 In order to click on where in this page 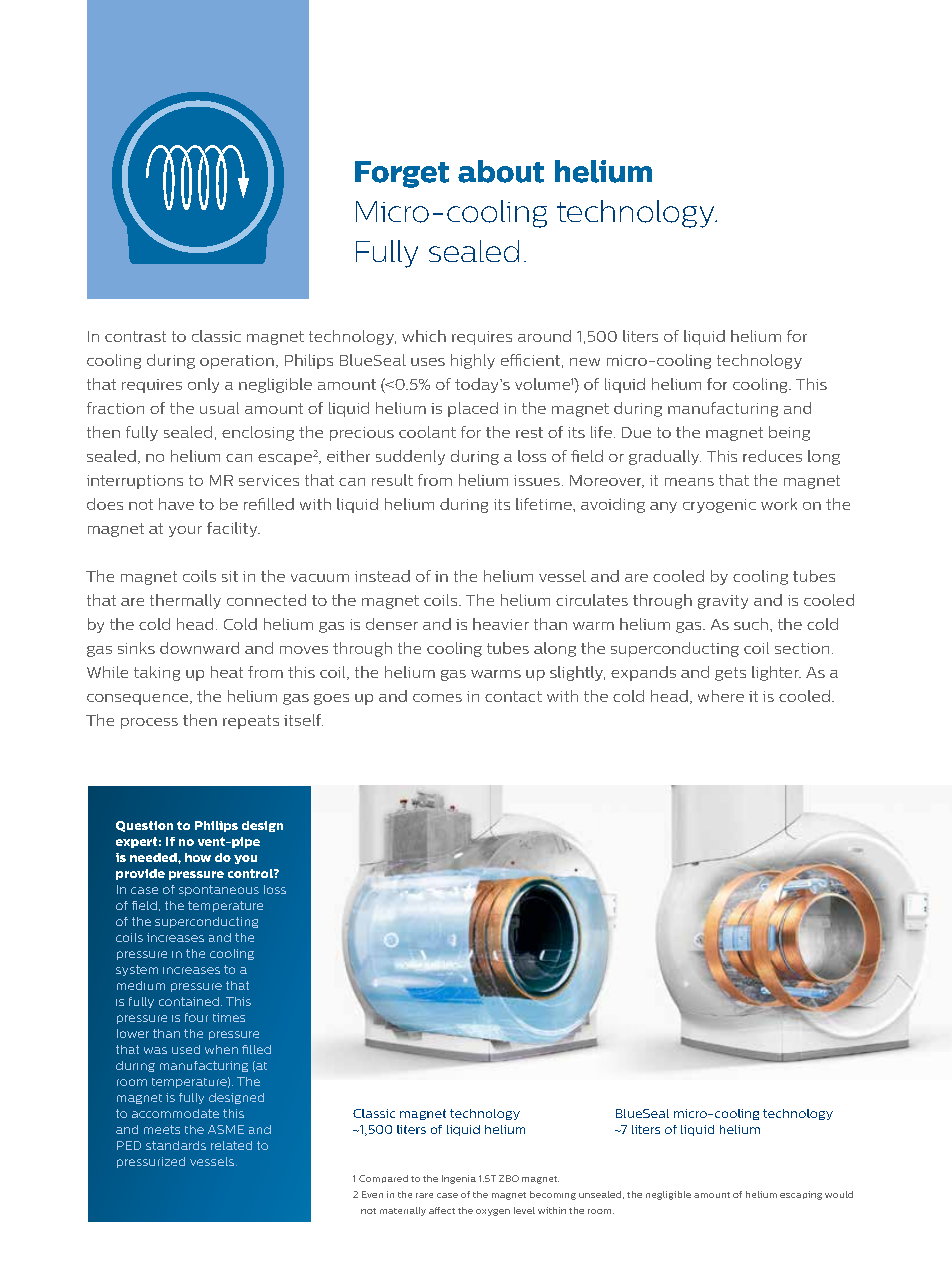, I will do `click(721, 696)`.
